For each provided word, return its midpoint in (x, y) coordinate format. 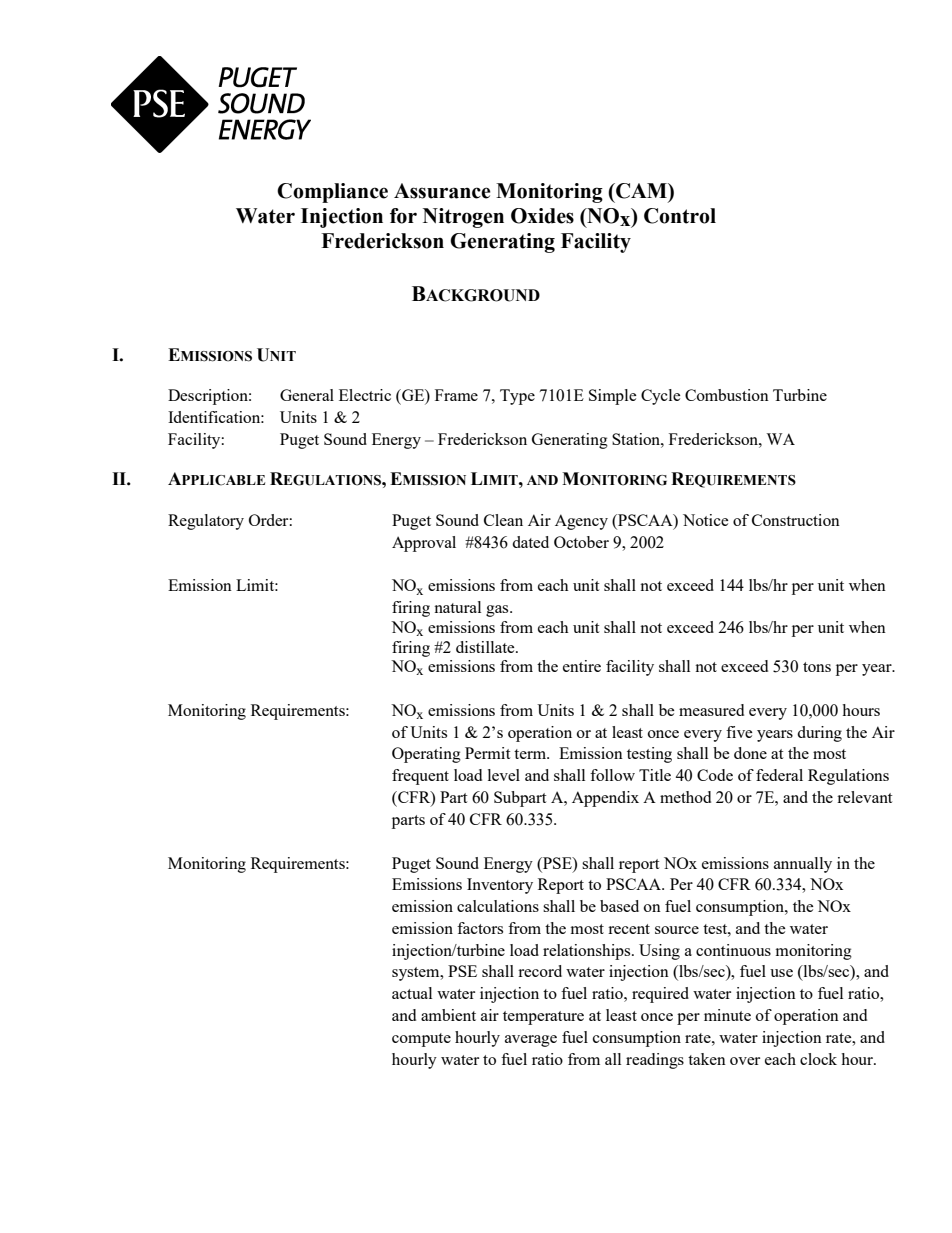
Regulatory (206, 522)
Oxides (542, 216)
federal (779, 775)
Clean (503, 520)
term (531, 754)
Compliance (332, 193)
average (531, 1041)
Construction (796, 520)
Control (680, 216)
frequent (420, 777)
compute (421, 1040)
